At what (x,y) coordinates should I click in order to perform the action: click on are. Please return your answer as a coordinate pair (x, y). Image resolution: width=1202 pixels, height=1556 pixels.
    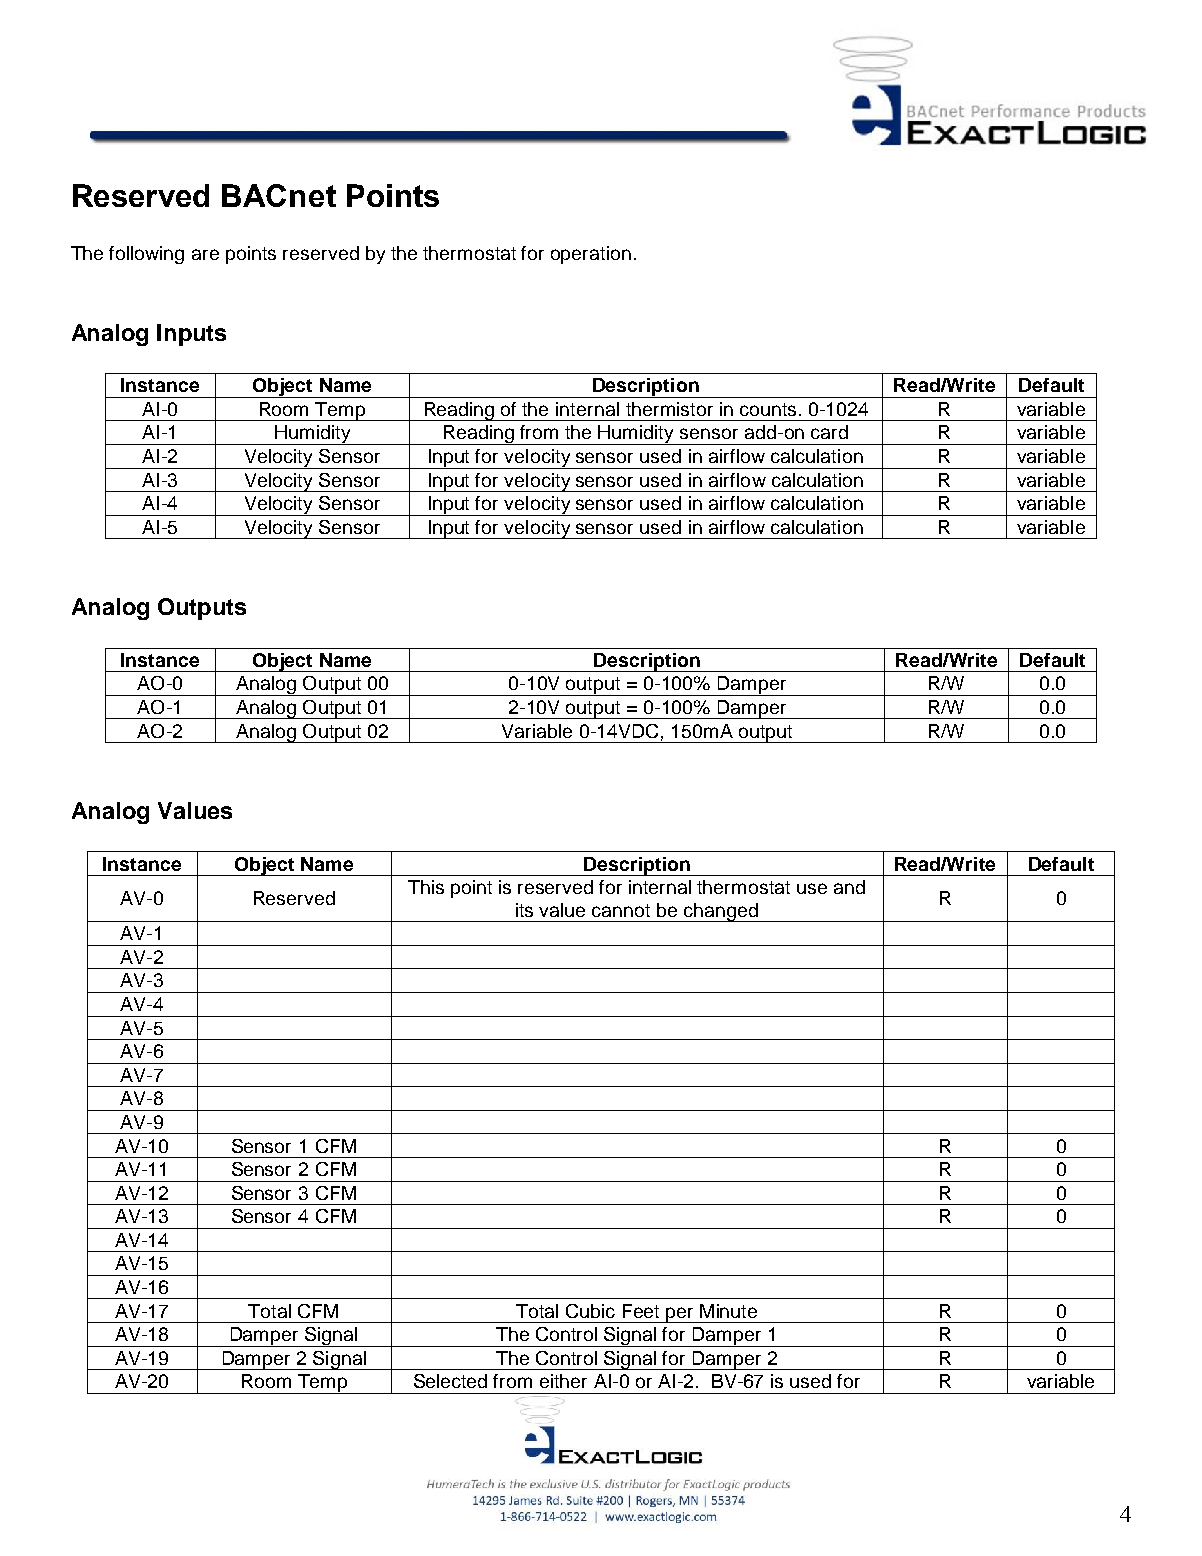
    Looking at the image, I should click on (205, 254).
